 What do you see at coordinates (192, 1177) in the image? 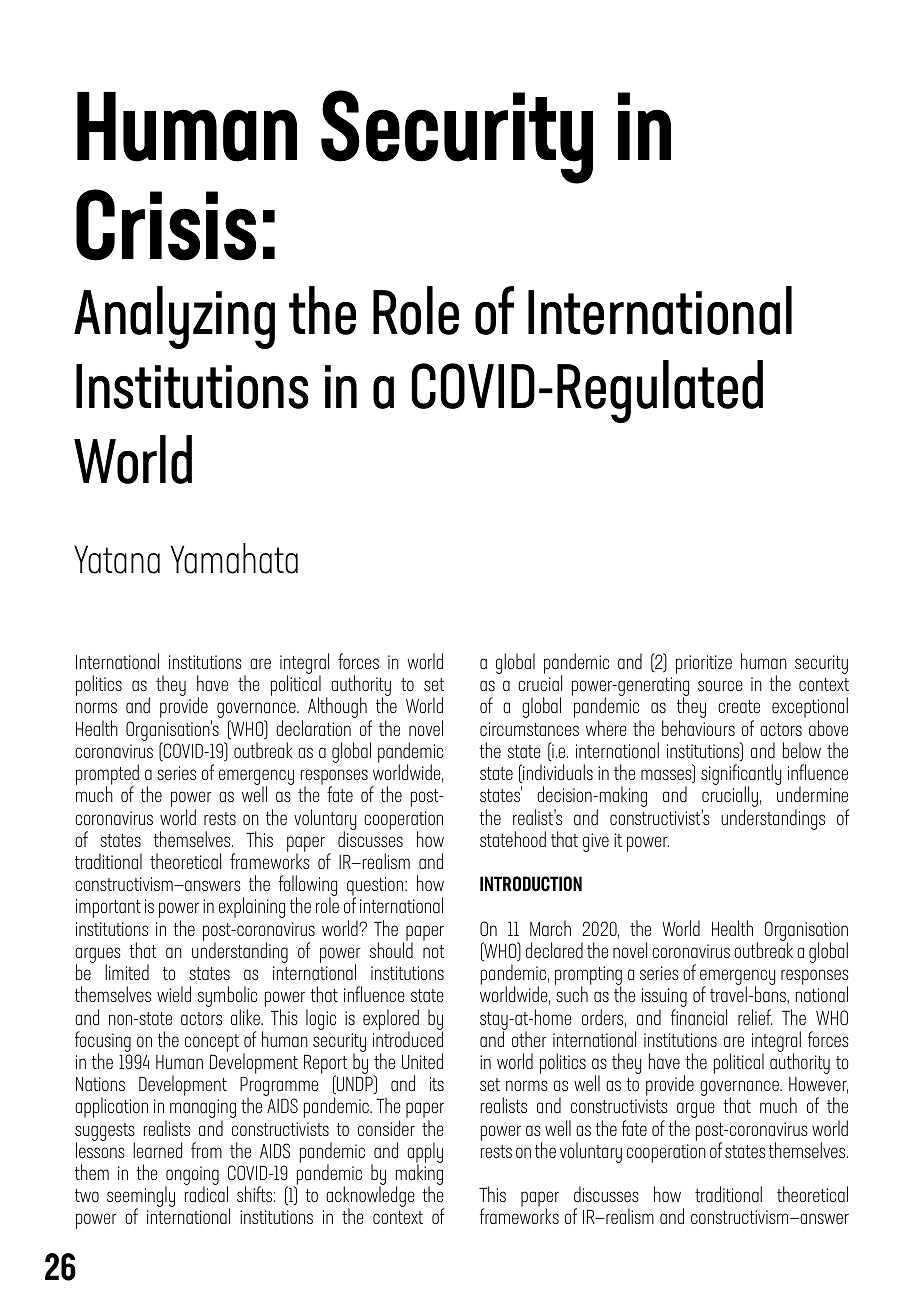
I see `ongoing` at bounding box center [192, 1177].
